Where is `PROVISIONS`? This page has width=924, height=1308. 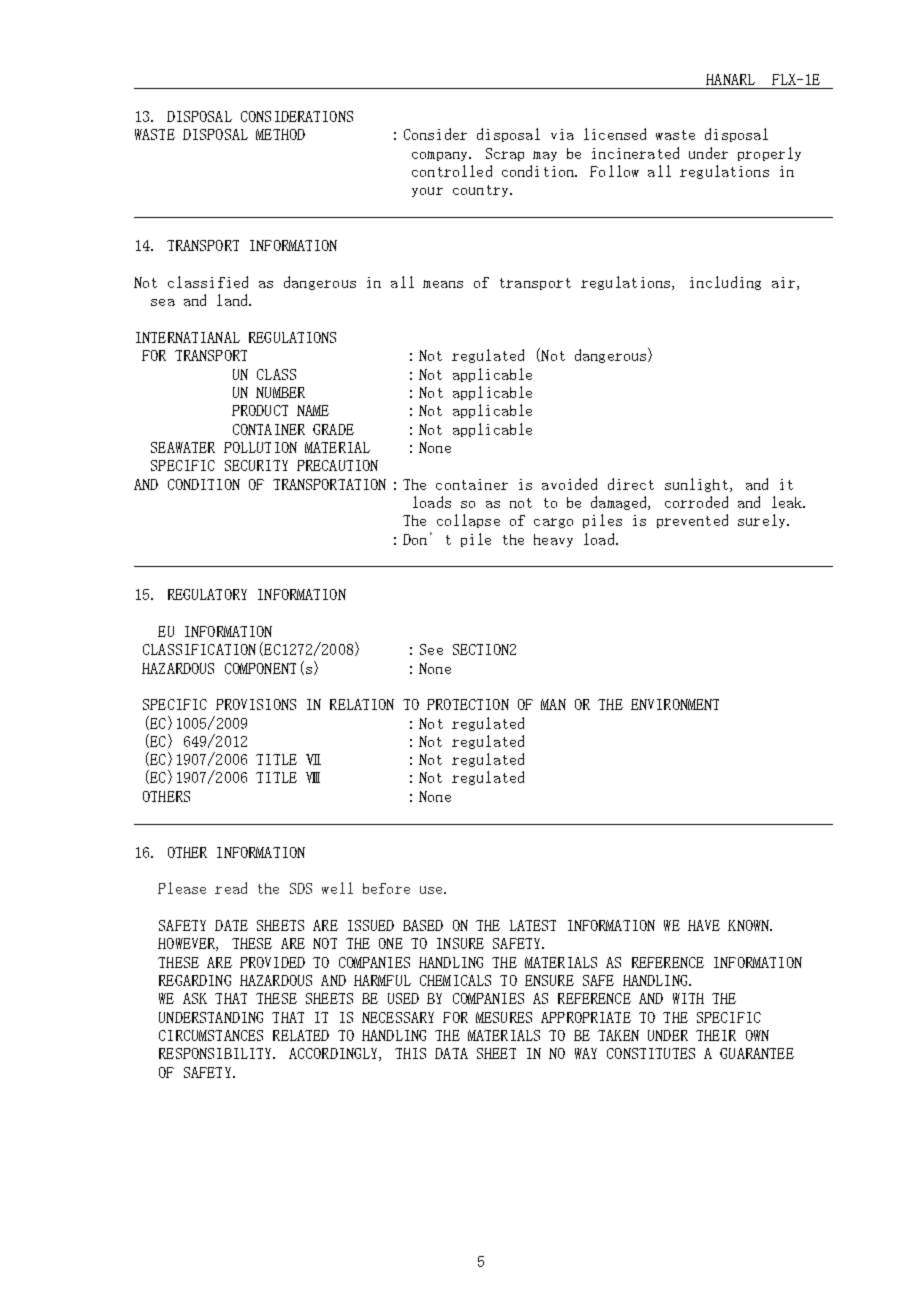
PROVISIONS is located at coordinates (256, 704).
